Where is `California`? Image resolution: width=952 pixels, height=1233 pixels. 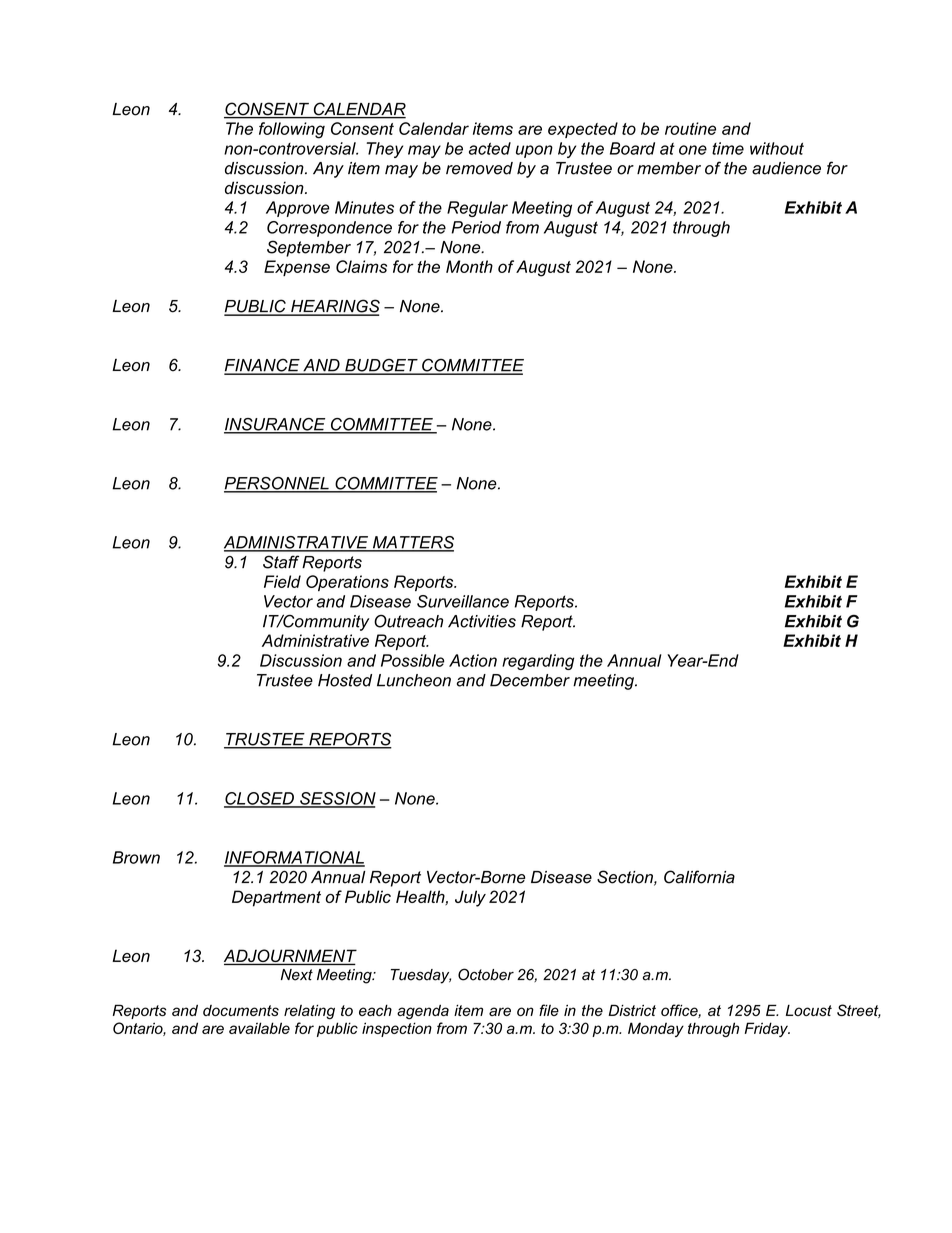
California is located at coordinates (699, 877).
